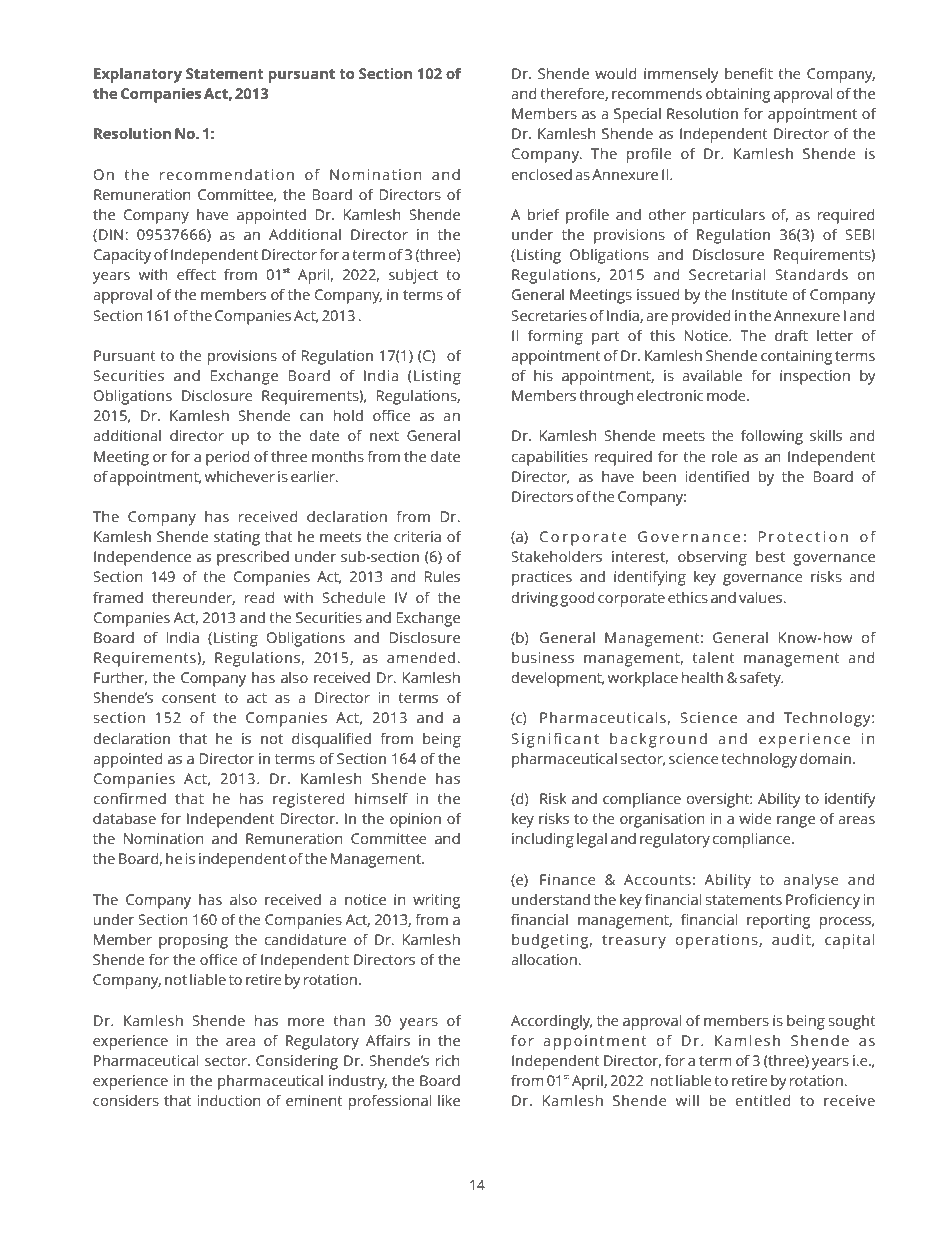 The width and height of the page is (952, 1233). I want to click on Explanatory, so click(138, 75).
